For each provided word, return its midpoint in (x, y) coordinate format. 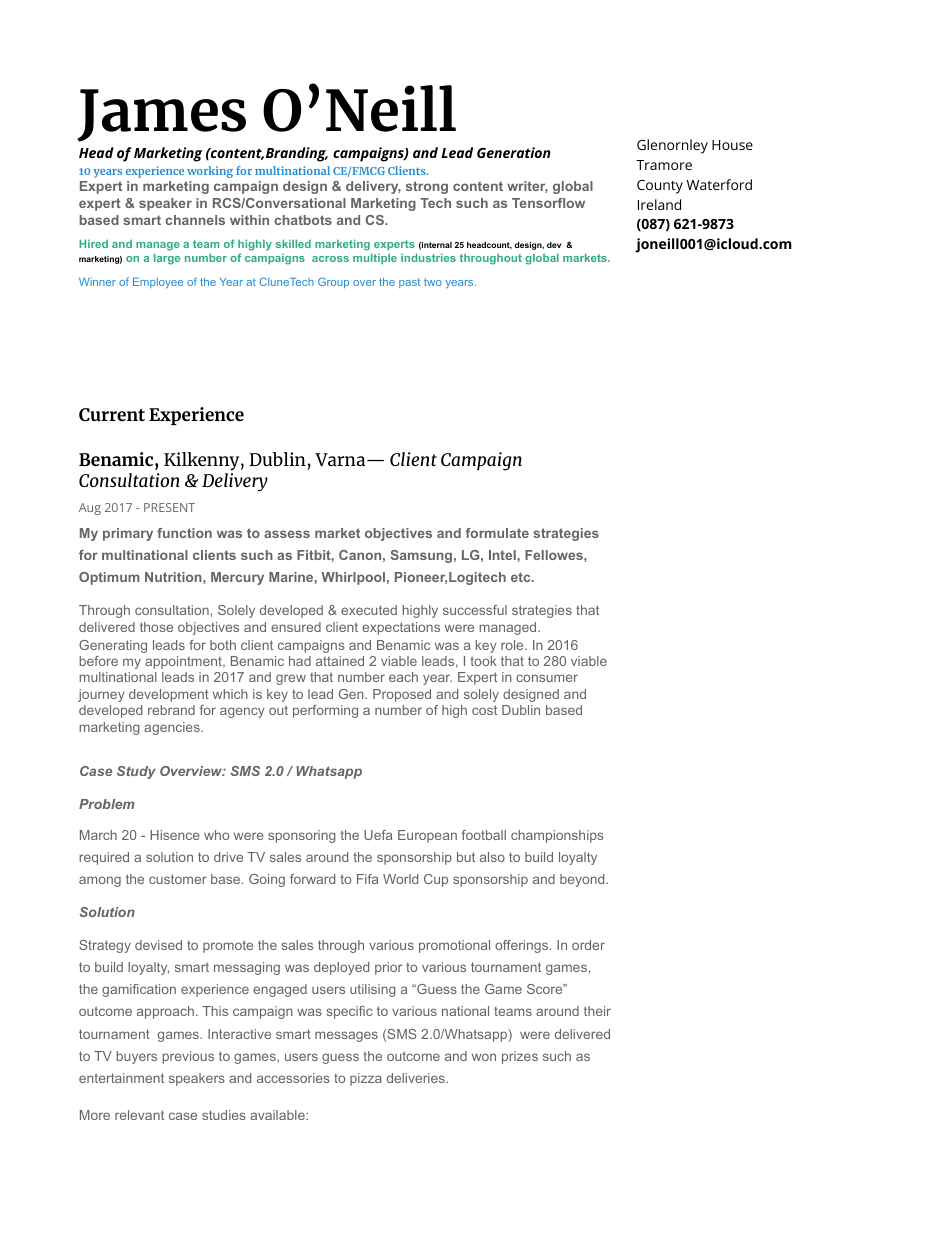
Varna (341, 459)
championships (557, 836)
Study (136, 772)
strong (427, 187)
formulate (497, 533)
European (427, 836)
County (660, 187)
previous (188, 1057)
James (161, 115)
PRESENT (169, 507)
